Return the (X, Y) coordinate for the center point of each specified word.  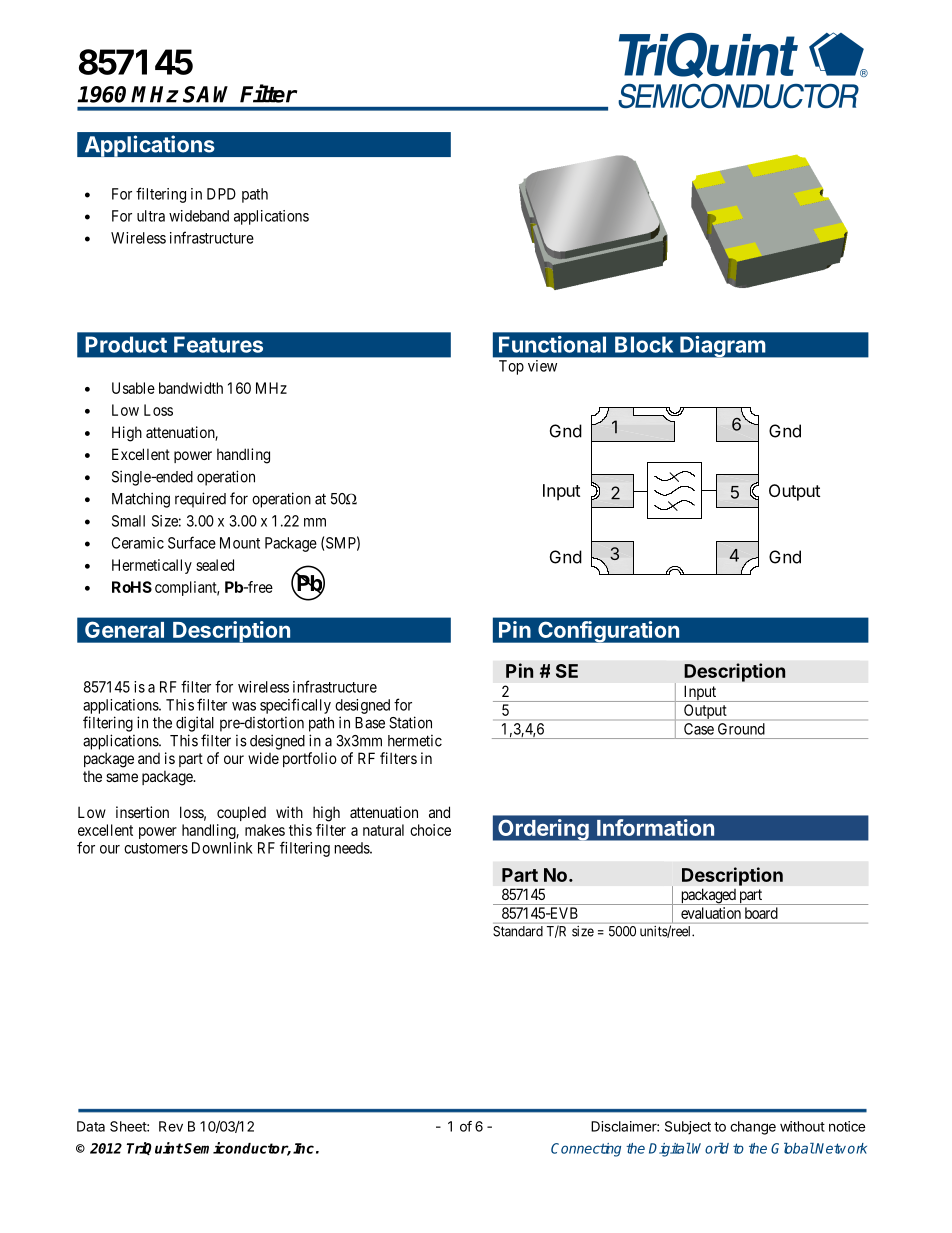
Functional (552, 344)
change (753, 1128)
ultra (151, 216)
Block (644, 344)
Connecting (586, 1150)
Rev (171, 1126)
